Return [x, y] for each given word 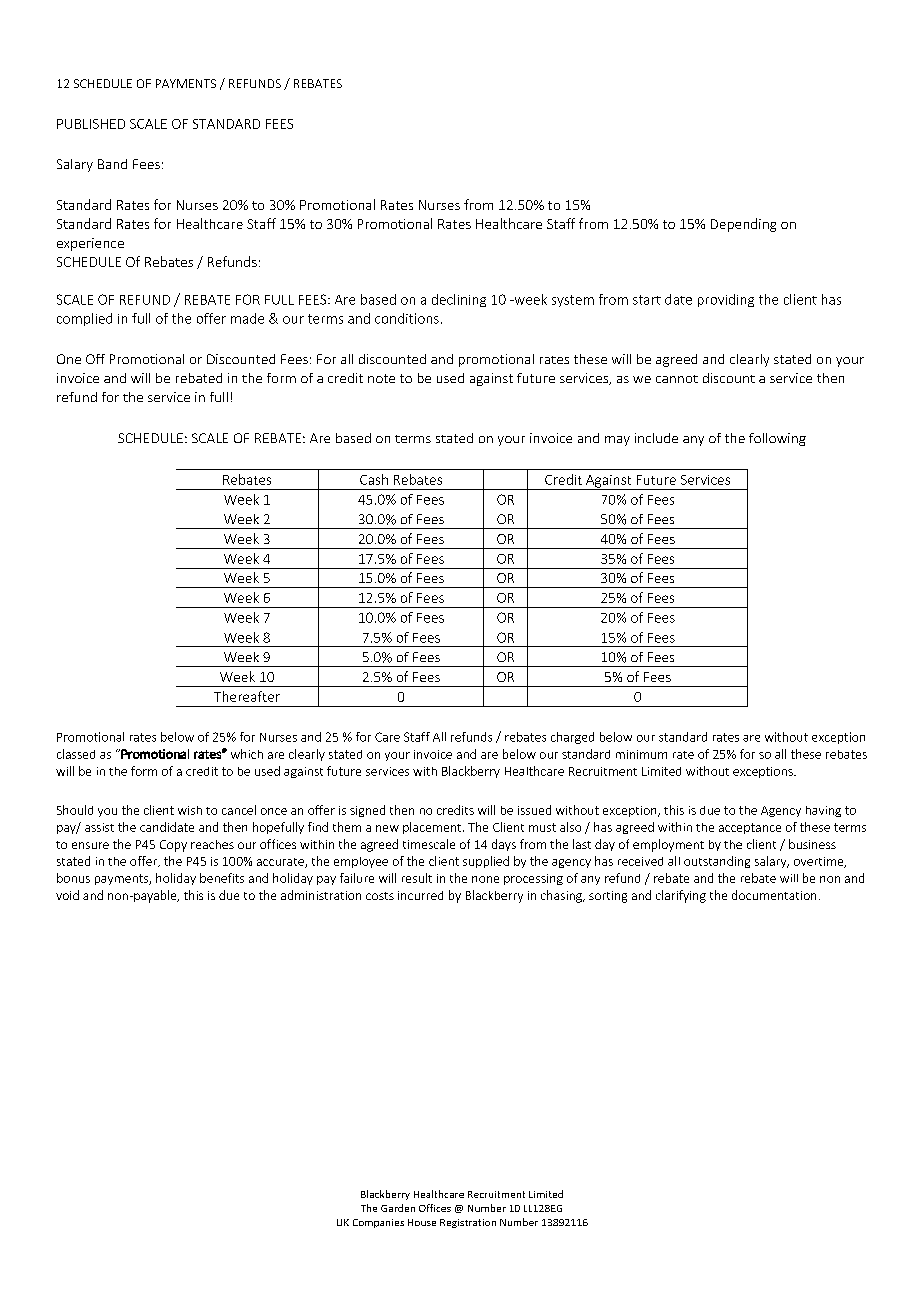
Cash [374, 479]
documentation [774, 895]
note [381, 378]
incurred [420, 895]
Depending [743, 225]
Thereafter [247, 696]
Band [112, 164]
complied [84, 319]
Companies [378, 1223]
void [67, 895]
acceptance [750, 828]
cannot [677, 379]
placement [433, 828]
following [777, 439]
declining [459, 300]
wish [190, 810]
